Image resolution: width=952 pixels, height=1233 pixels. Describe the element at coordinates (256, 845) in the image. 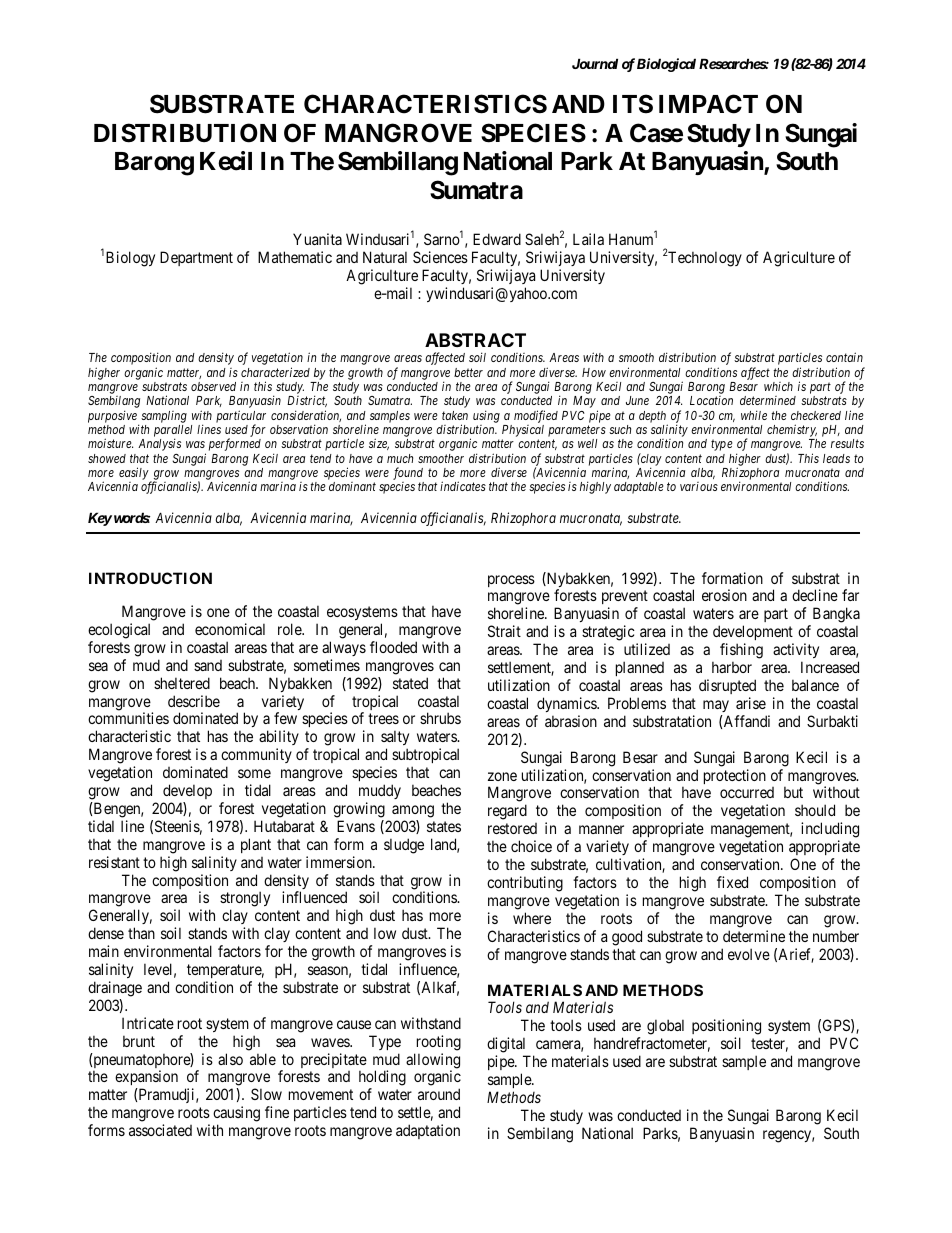

I see `plant` at that location.
